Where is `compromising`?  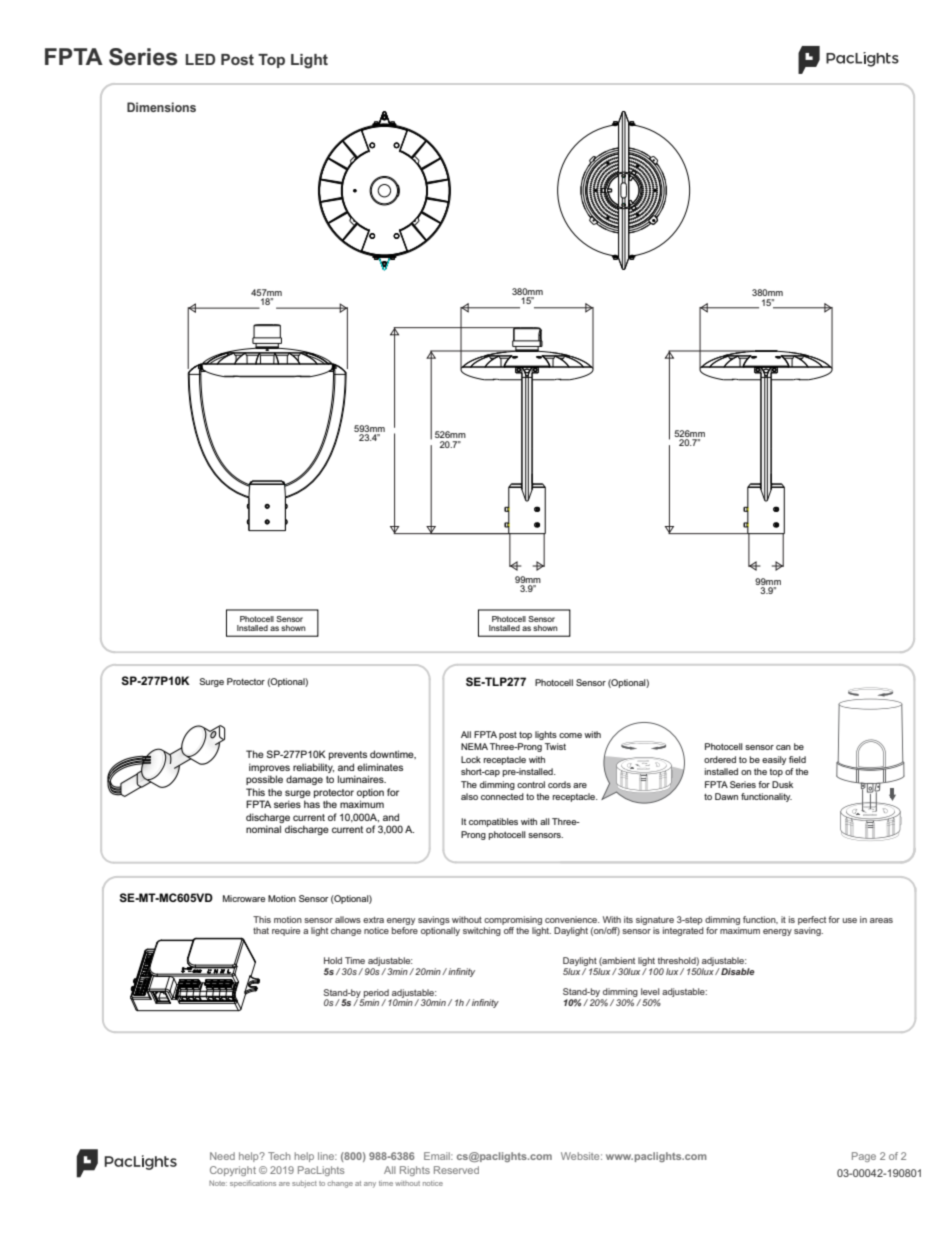 compromising is located at coordinates (513, 922).
